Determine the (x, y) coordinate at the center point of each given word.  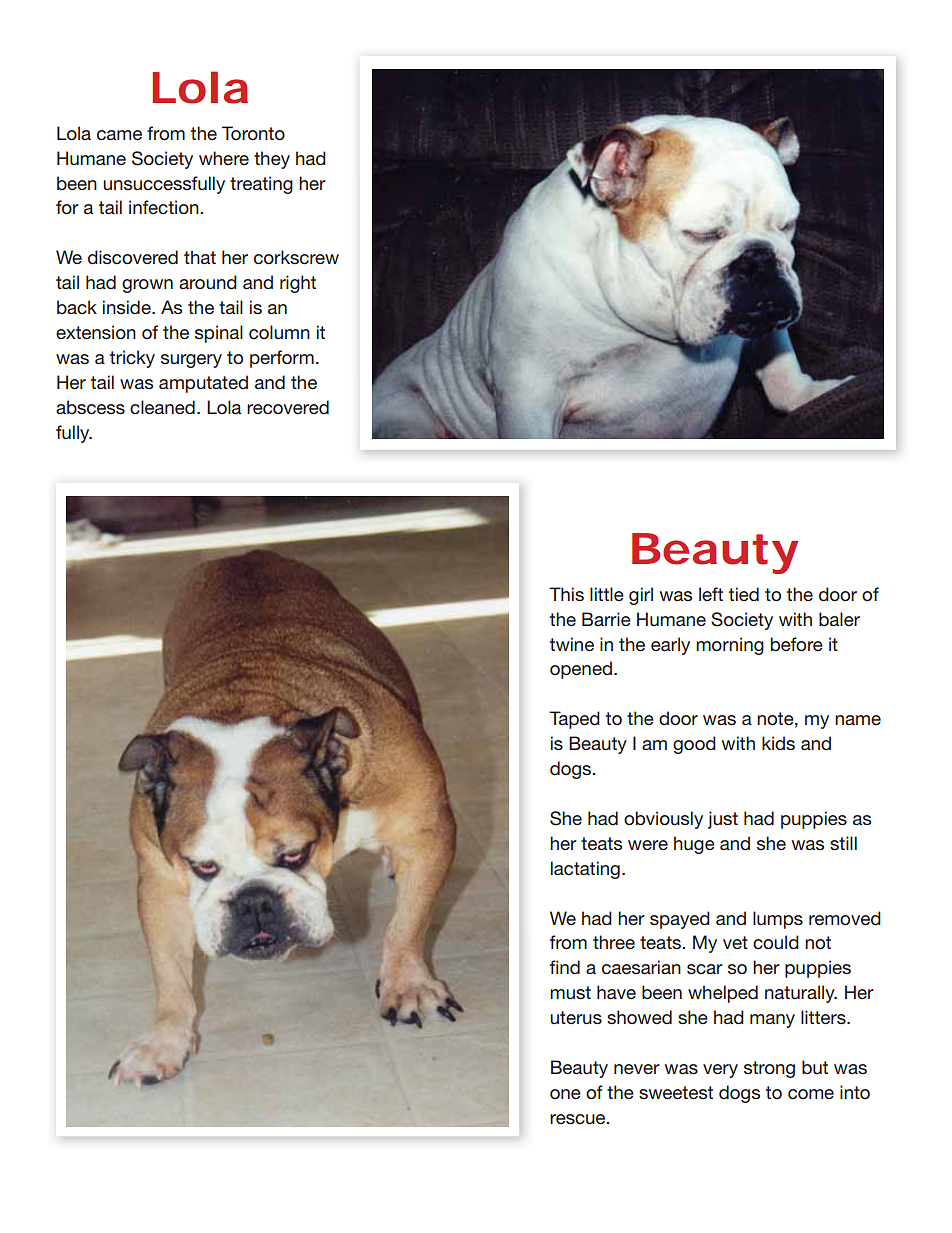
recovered (288, 407)
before (797, 644)
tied (744, 594)
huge (694, 845)
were (648, 845)
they (272, 160)
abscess (90, 407)
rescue (579, 1119)
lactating (585, 870)
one (565, 1094)
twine (572, 644)
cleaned (162, 407)
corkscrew (296, 257)
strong (769, 1069)
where (224, 158)
